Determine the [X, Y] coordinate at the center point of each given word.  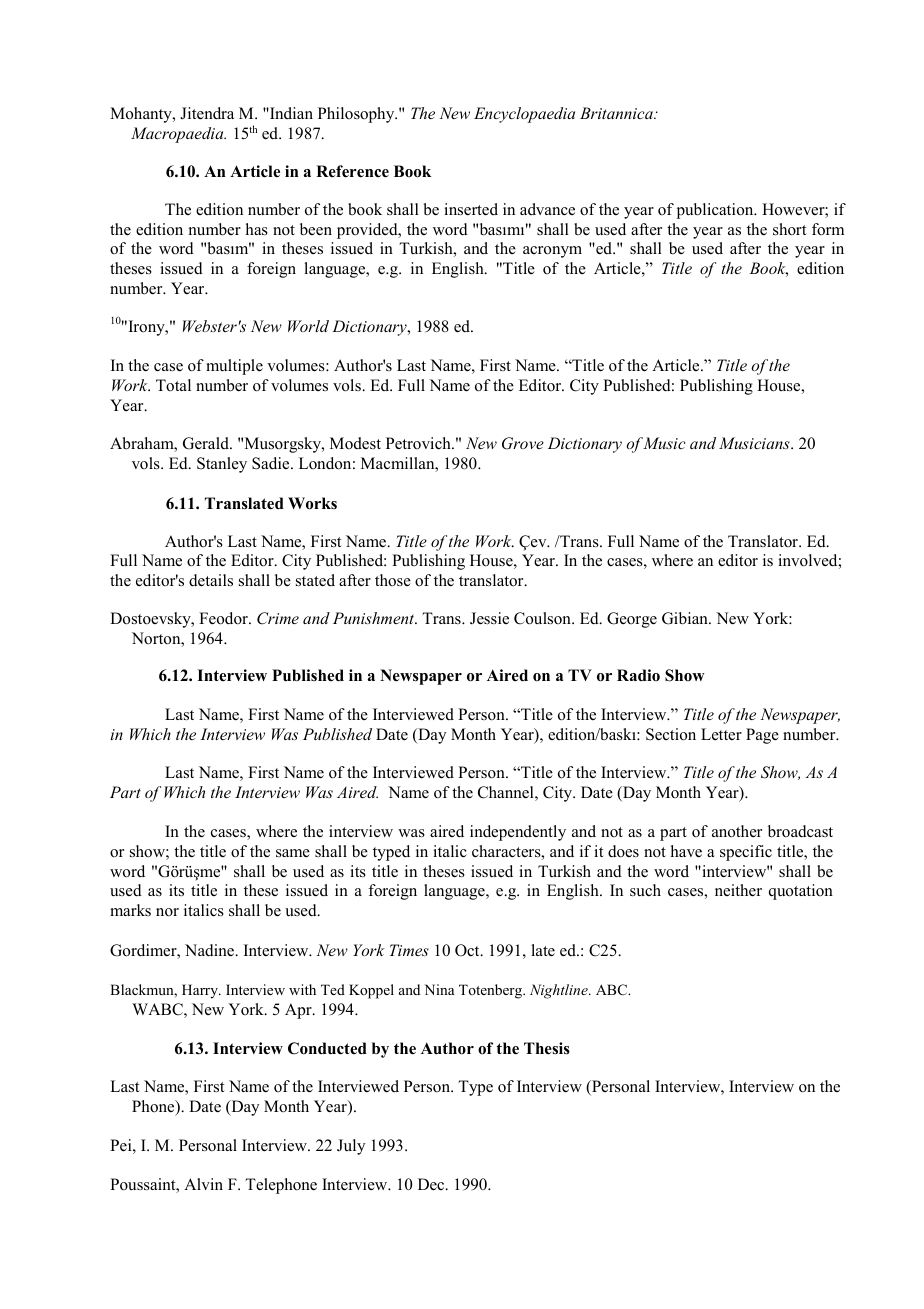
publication [716, 211]
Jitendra [207, 113]
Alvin [203, 1184]
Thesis [547, 1048]
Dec [432, 1184]
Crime [278, 618]
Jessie [489, 618]
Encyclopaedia [524, 115]
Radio [638, 675]
